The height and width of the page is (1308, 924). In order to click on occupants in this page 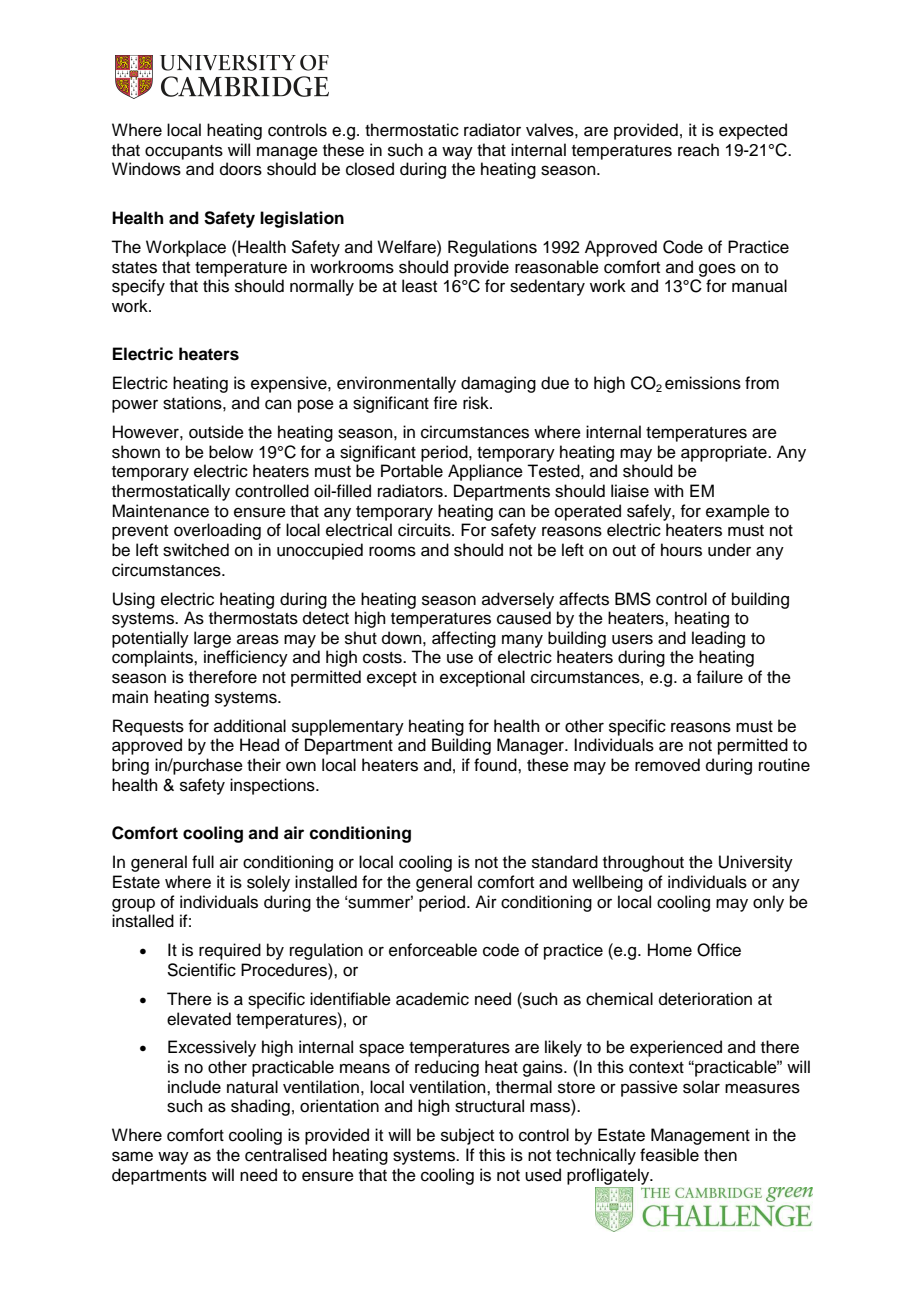, I will do `click(184, 152)`.
